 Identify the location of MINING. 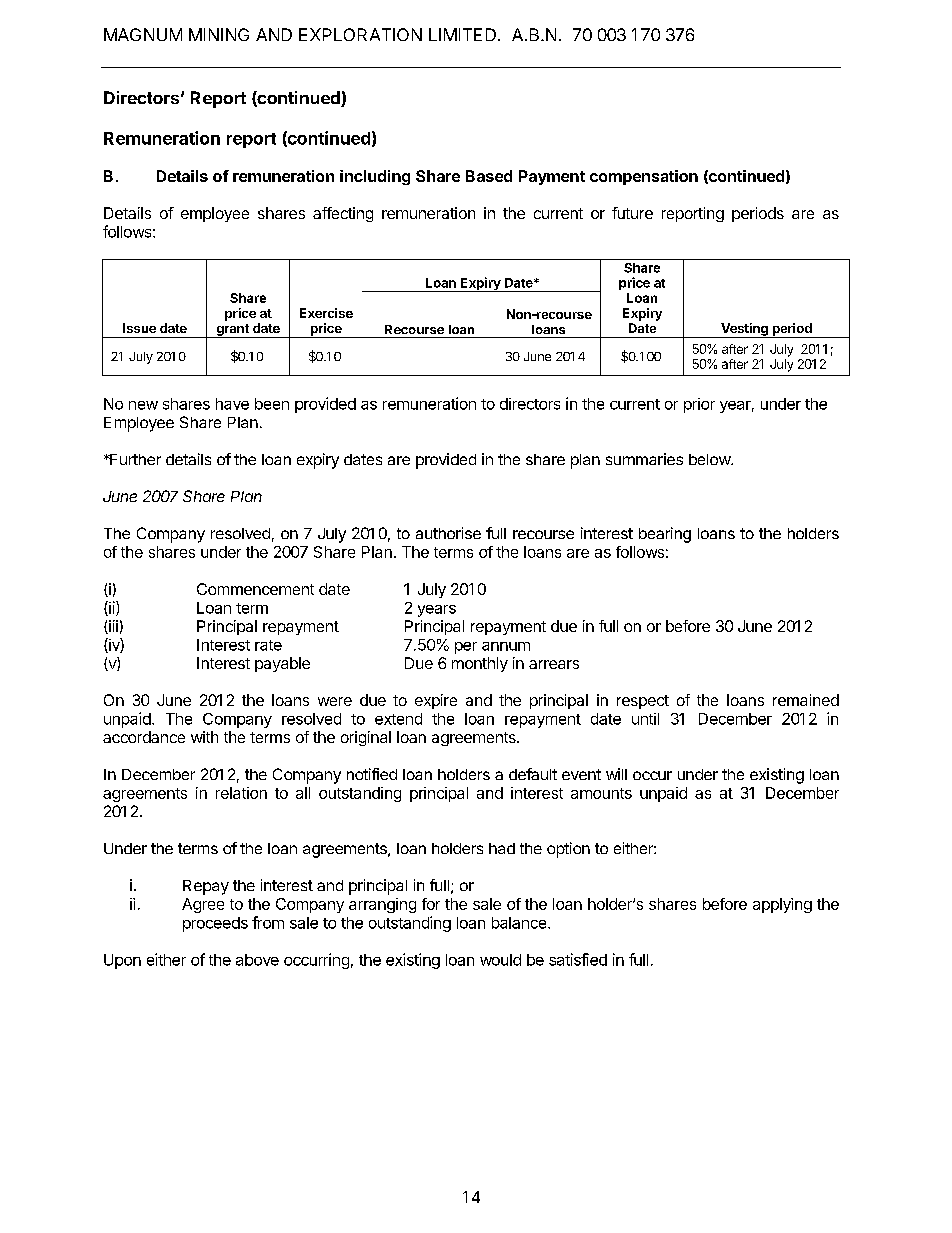
(219, 34).
